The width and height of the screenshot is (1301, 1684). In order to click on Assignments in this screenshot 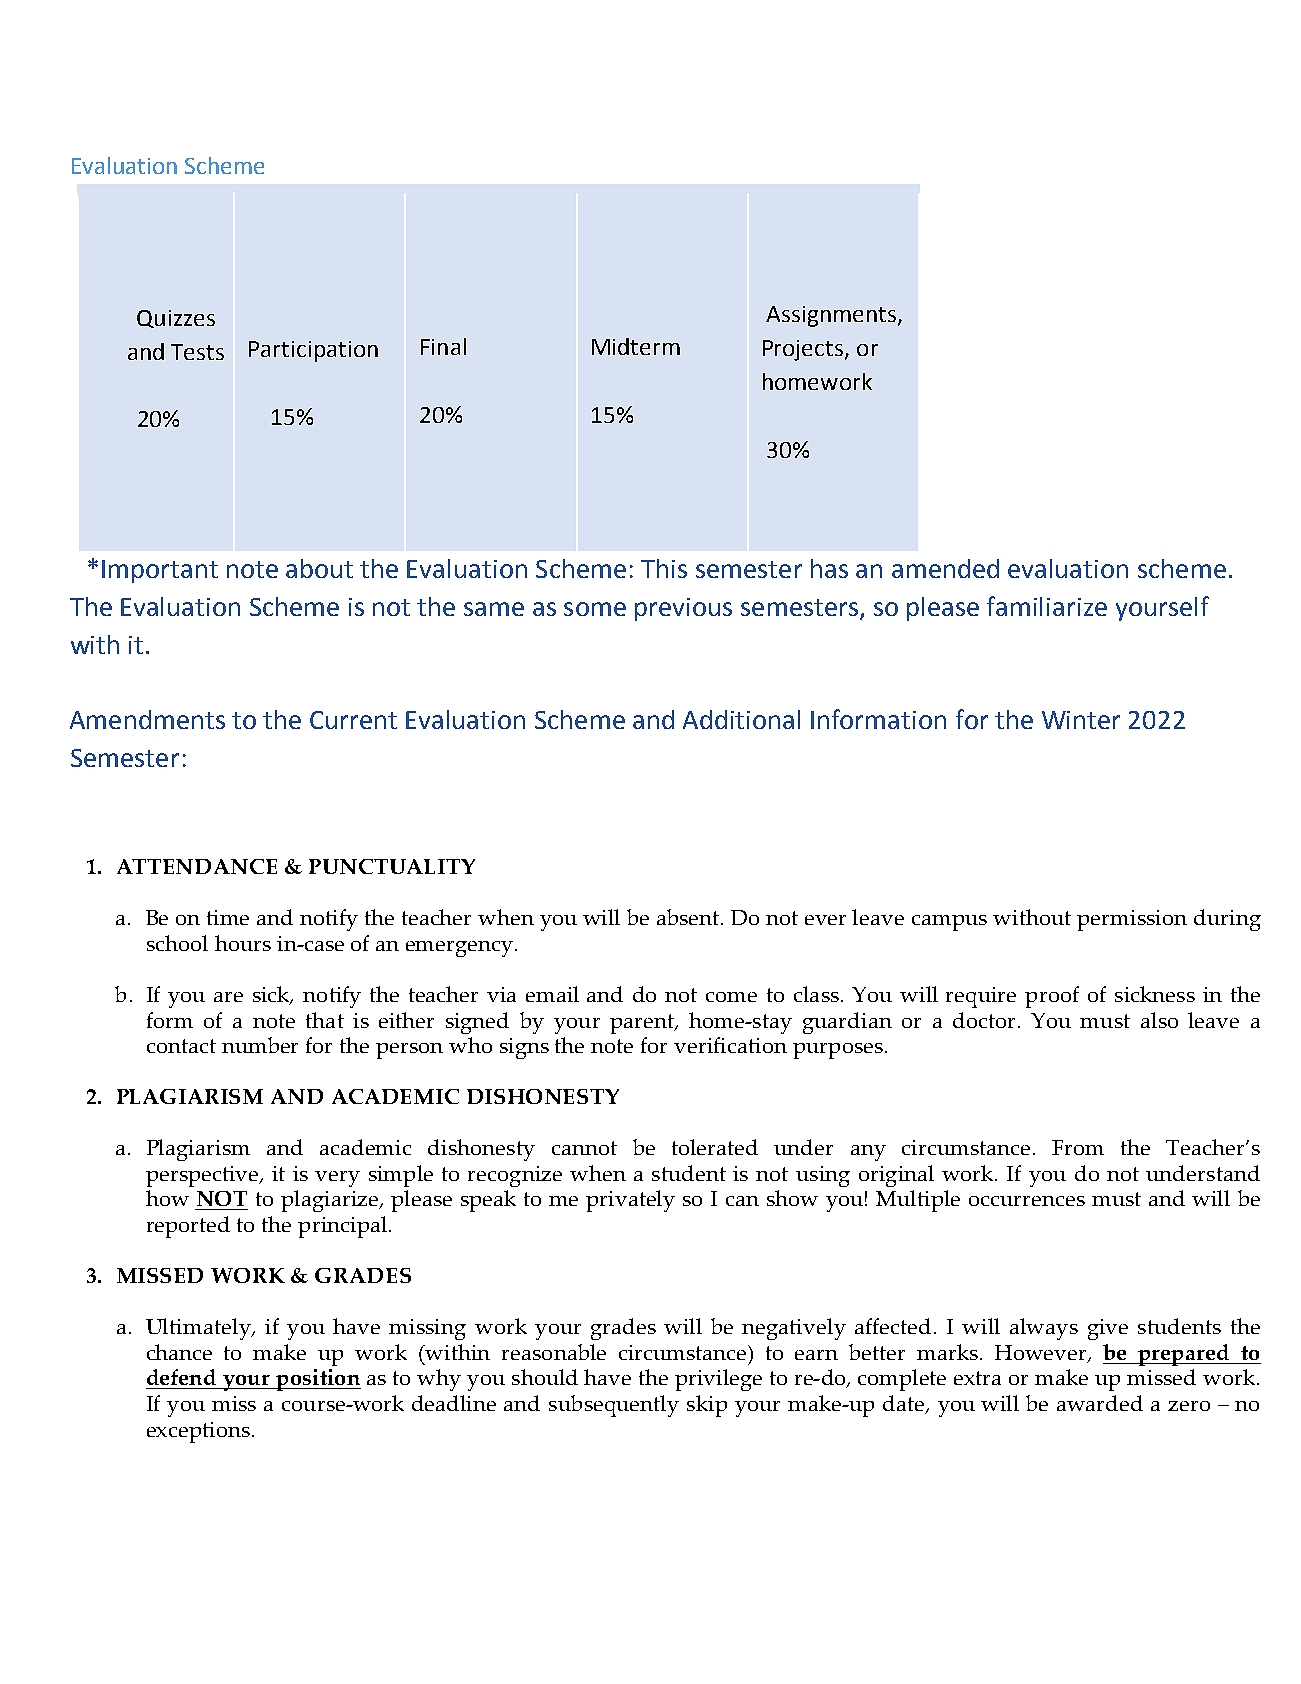, I will do `click(832, 316)`.
